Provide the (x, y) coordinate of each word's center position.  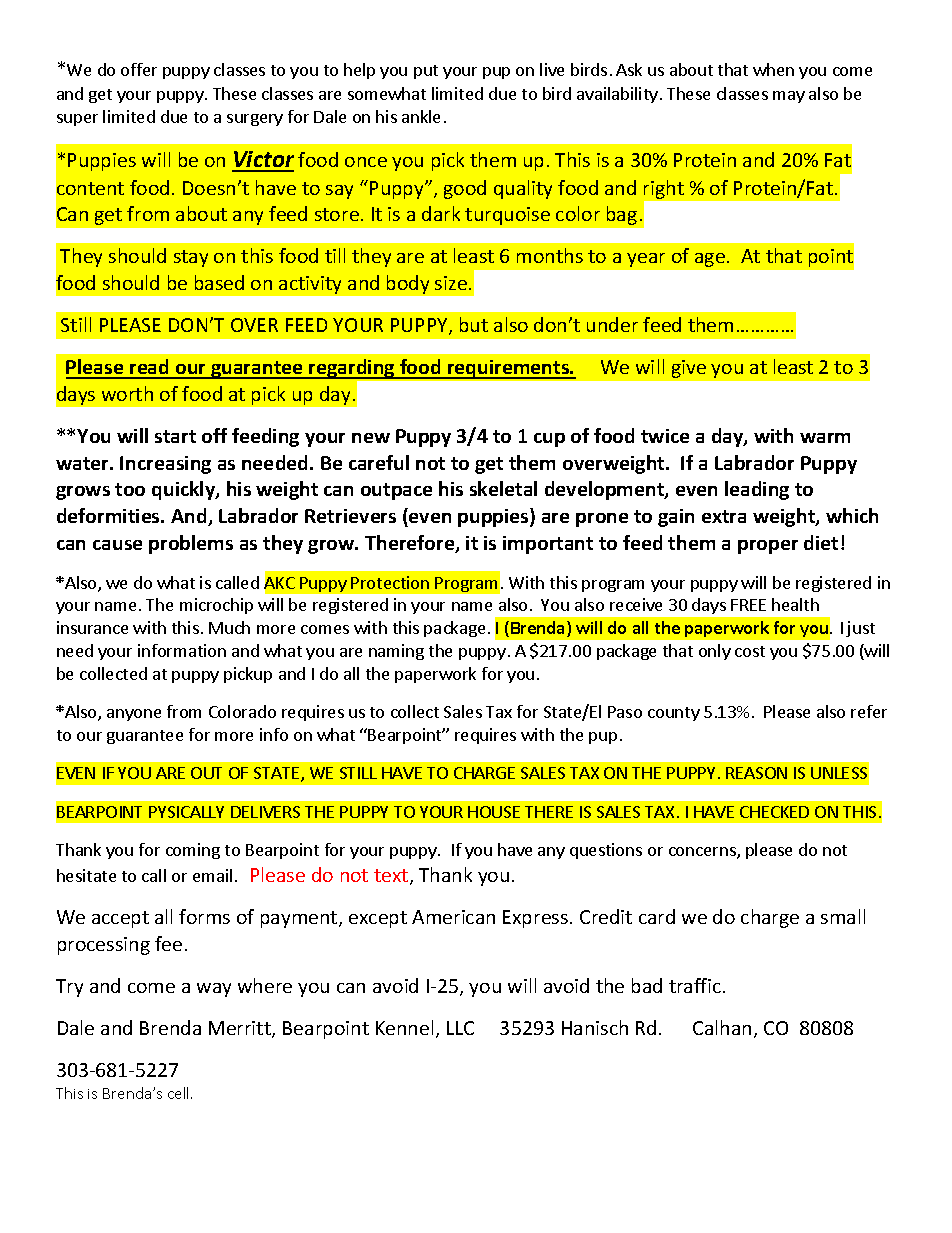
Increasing (165, 465)
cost (750, 651)
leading (757, 490)
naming (396, 652)
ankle (421, 116)
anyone (134, 715)
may (789, 97)
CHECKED (774, 812)
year (646, 260)
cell (180, 1093)
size (451, 283)
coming (193, 851)
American (453, 917)
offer (139, 69)
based (219, 282)
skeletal (503, 488)
